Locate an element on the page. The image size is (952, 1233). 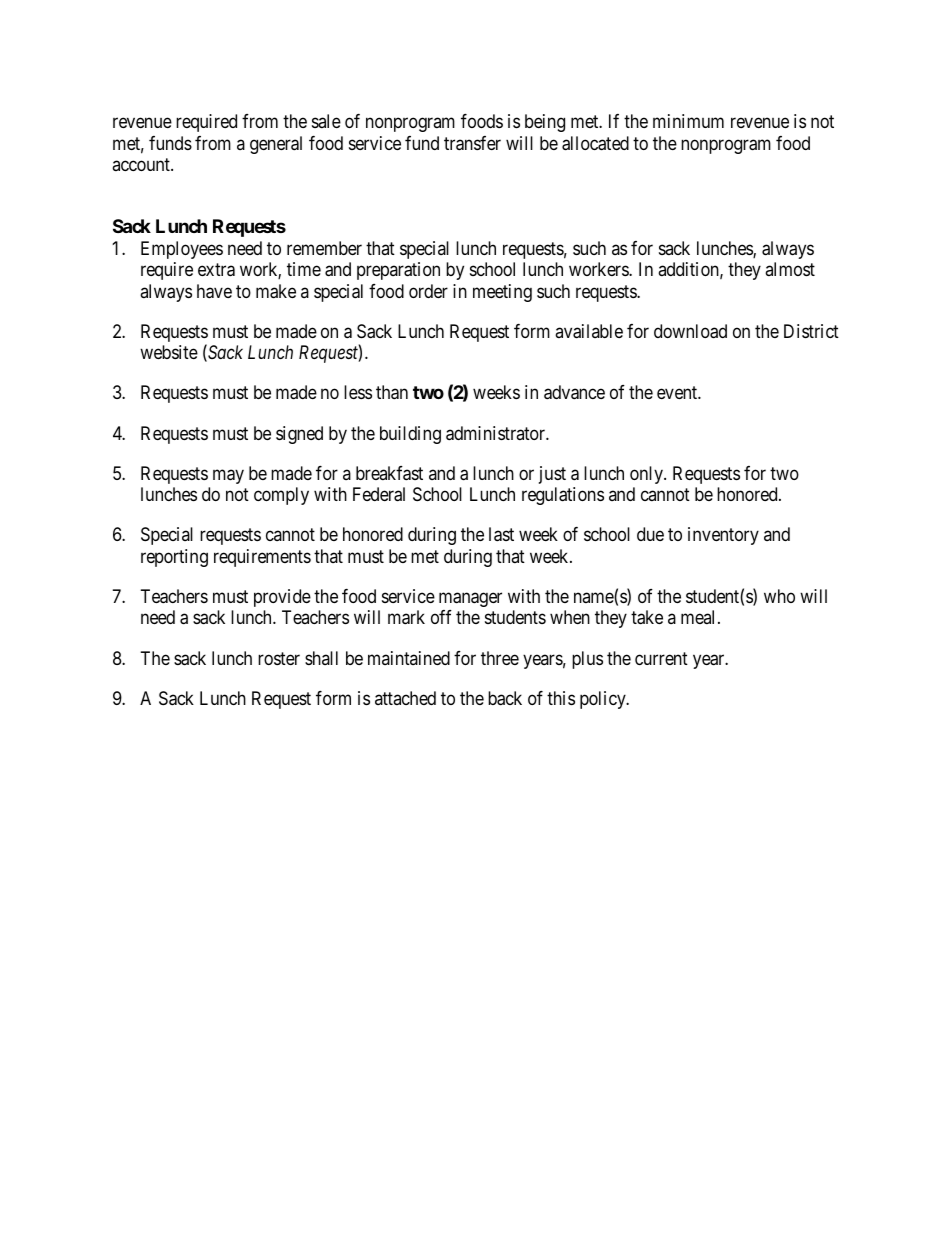
transfer is located at coordinates (472, 143).
